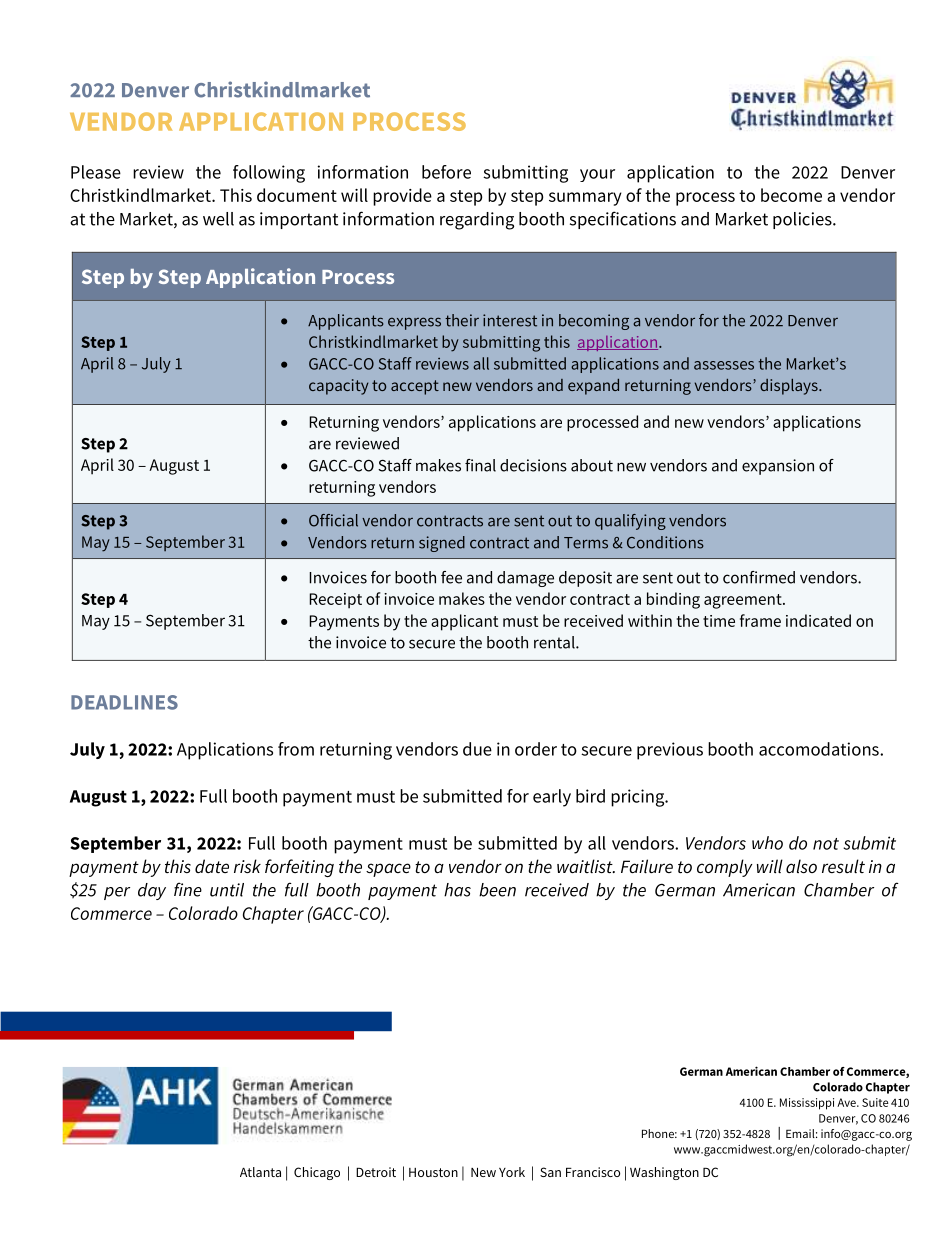 Image resolution: width=952 pixels, height=1233 pixels. What do you see at coordinates (791, 195) in the document?
I see `become` at bounding box center [791, 195].
